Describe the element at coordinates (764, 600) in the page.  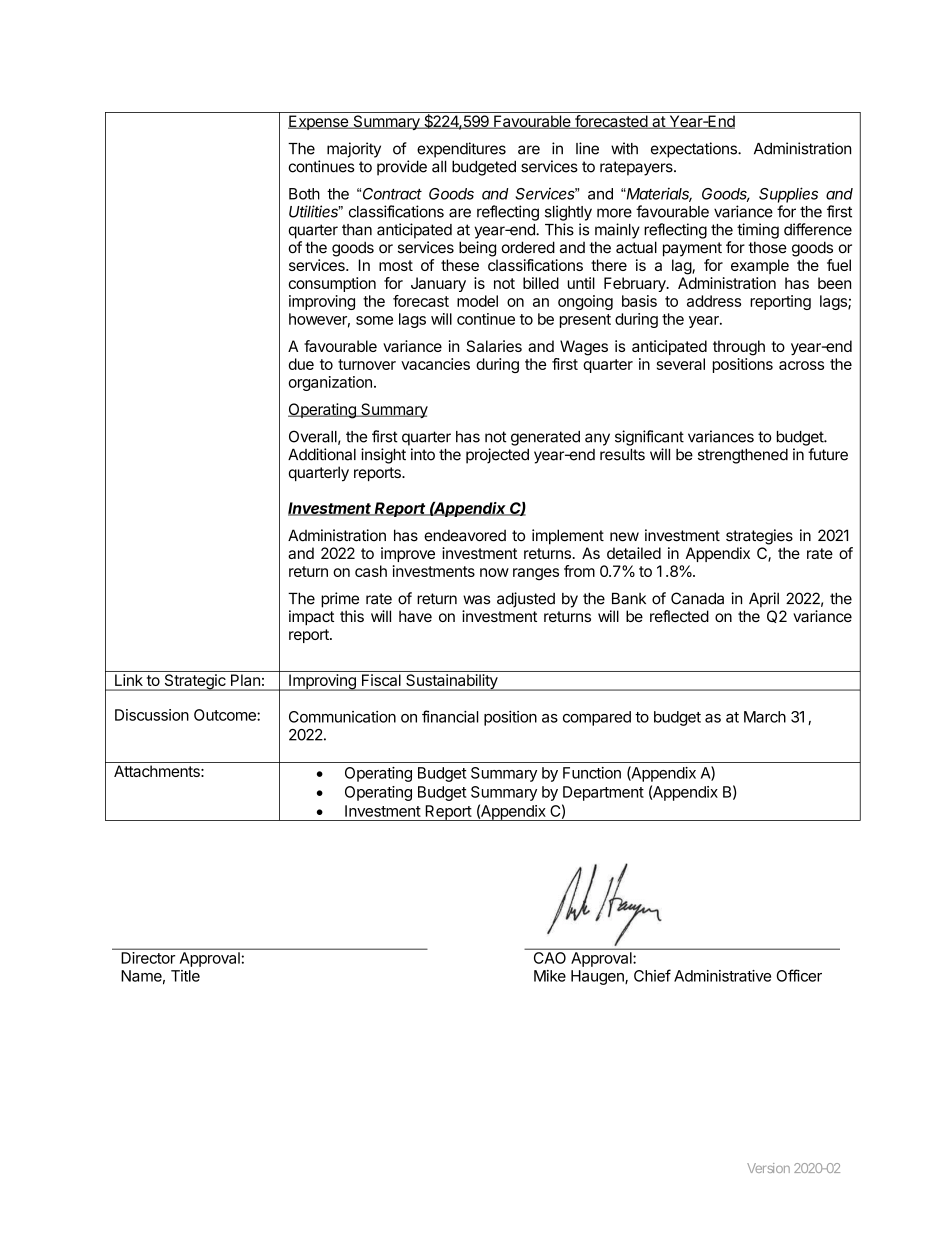
I see `April` at that location.
